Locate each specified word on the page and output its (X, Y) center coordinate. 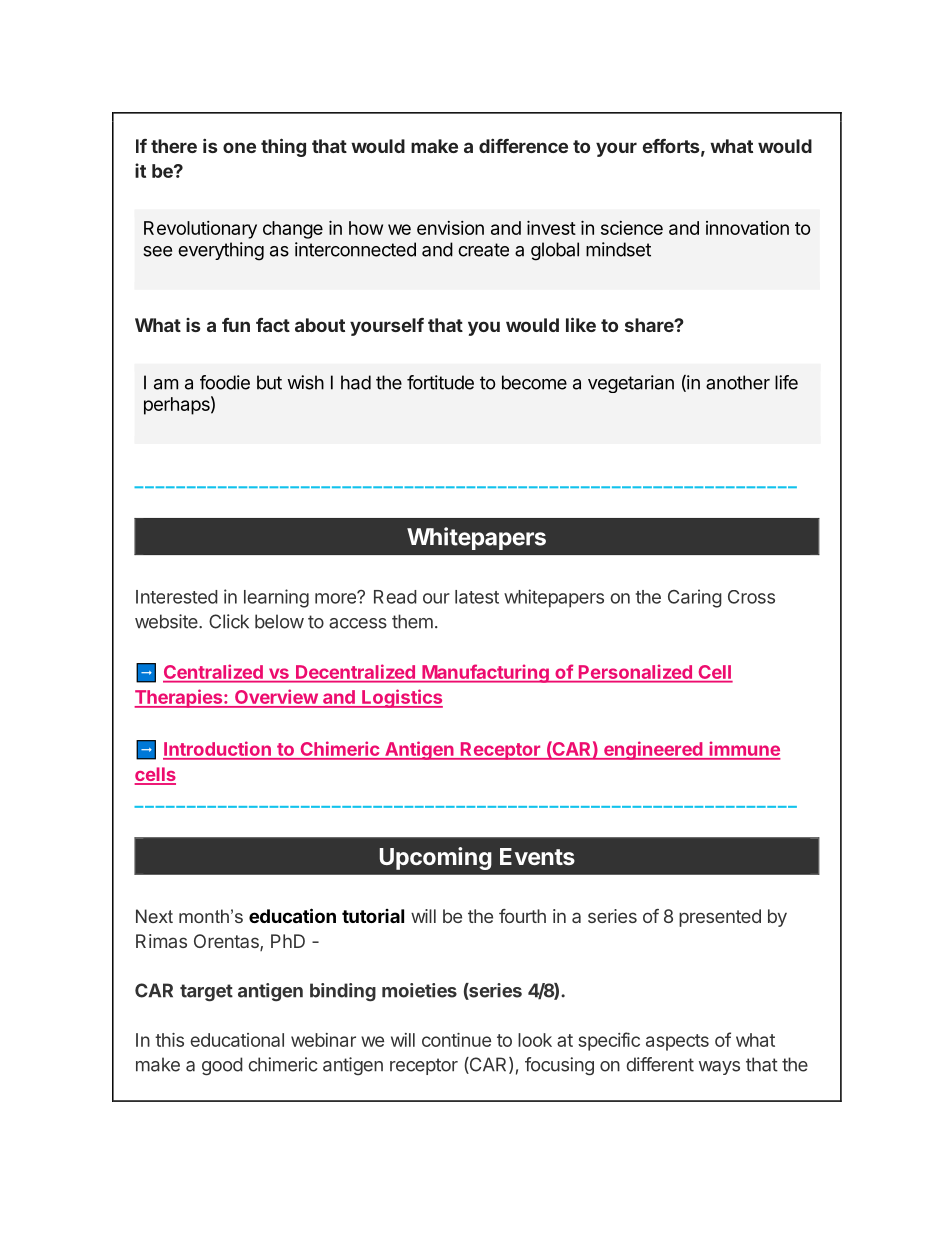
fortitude (440, 382)
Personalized (635, 672)
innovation (747, 228)
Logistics (401, 698)
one (239, 147)
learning (276, 598)
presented (720, 918)
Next (154, 916)
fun (236, 325)
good (222, 1066)
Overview (276, 698)
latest (477, 597)
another (738, 382)
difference (523, 146)
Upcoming (436, 858)
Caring (695, 598)
